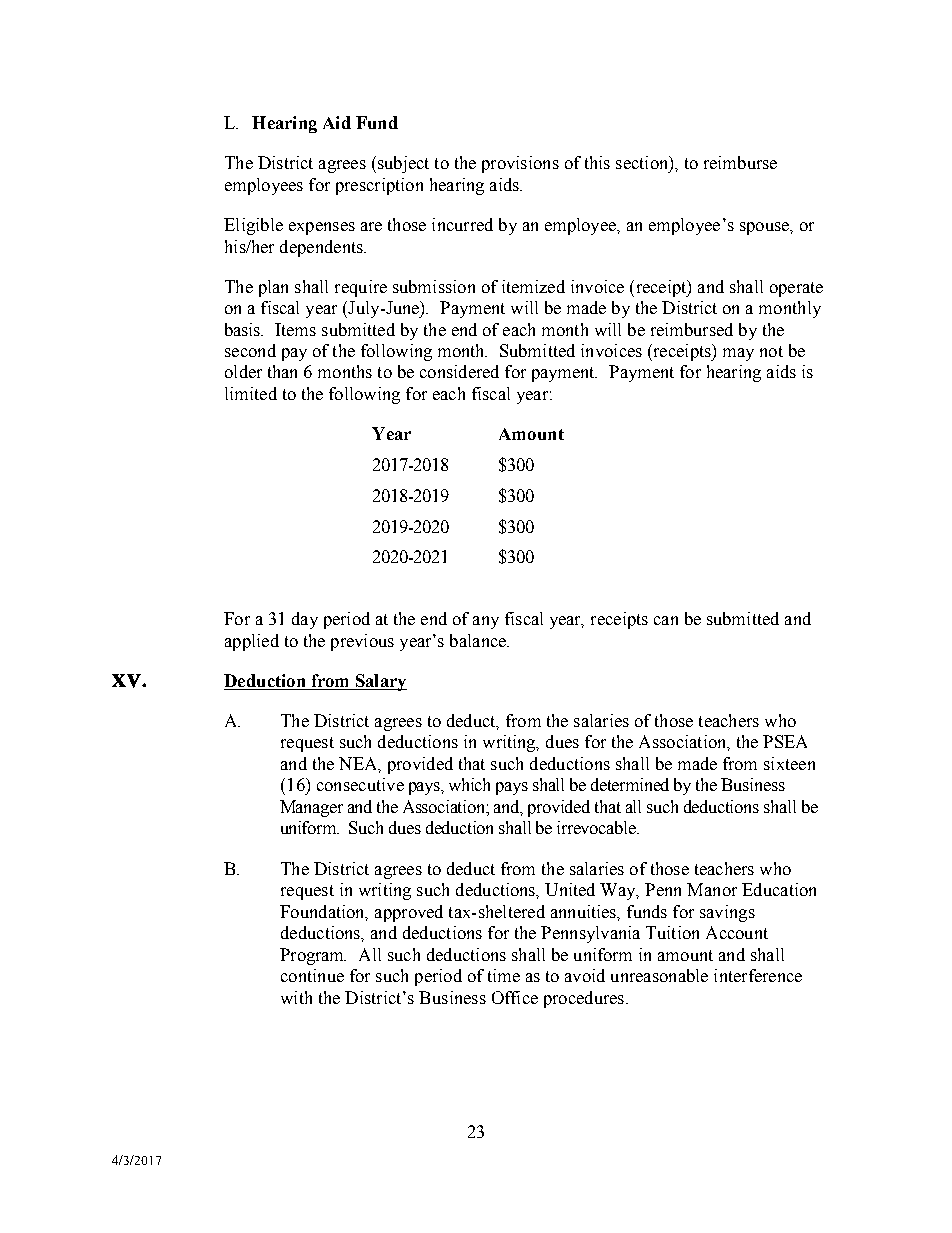  I want to click on provisions, so click(520, 164).
